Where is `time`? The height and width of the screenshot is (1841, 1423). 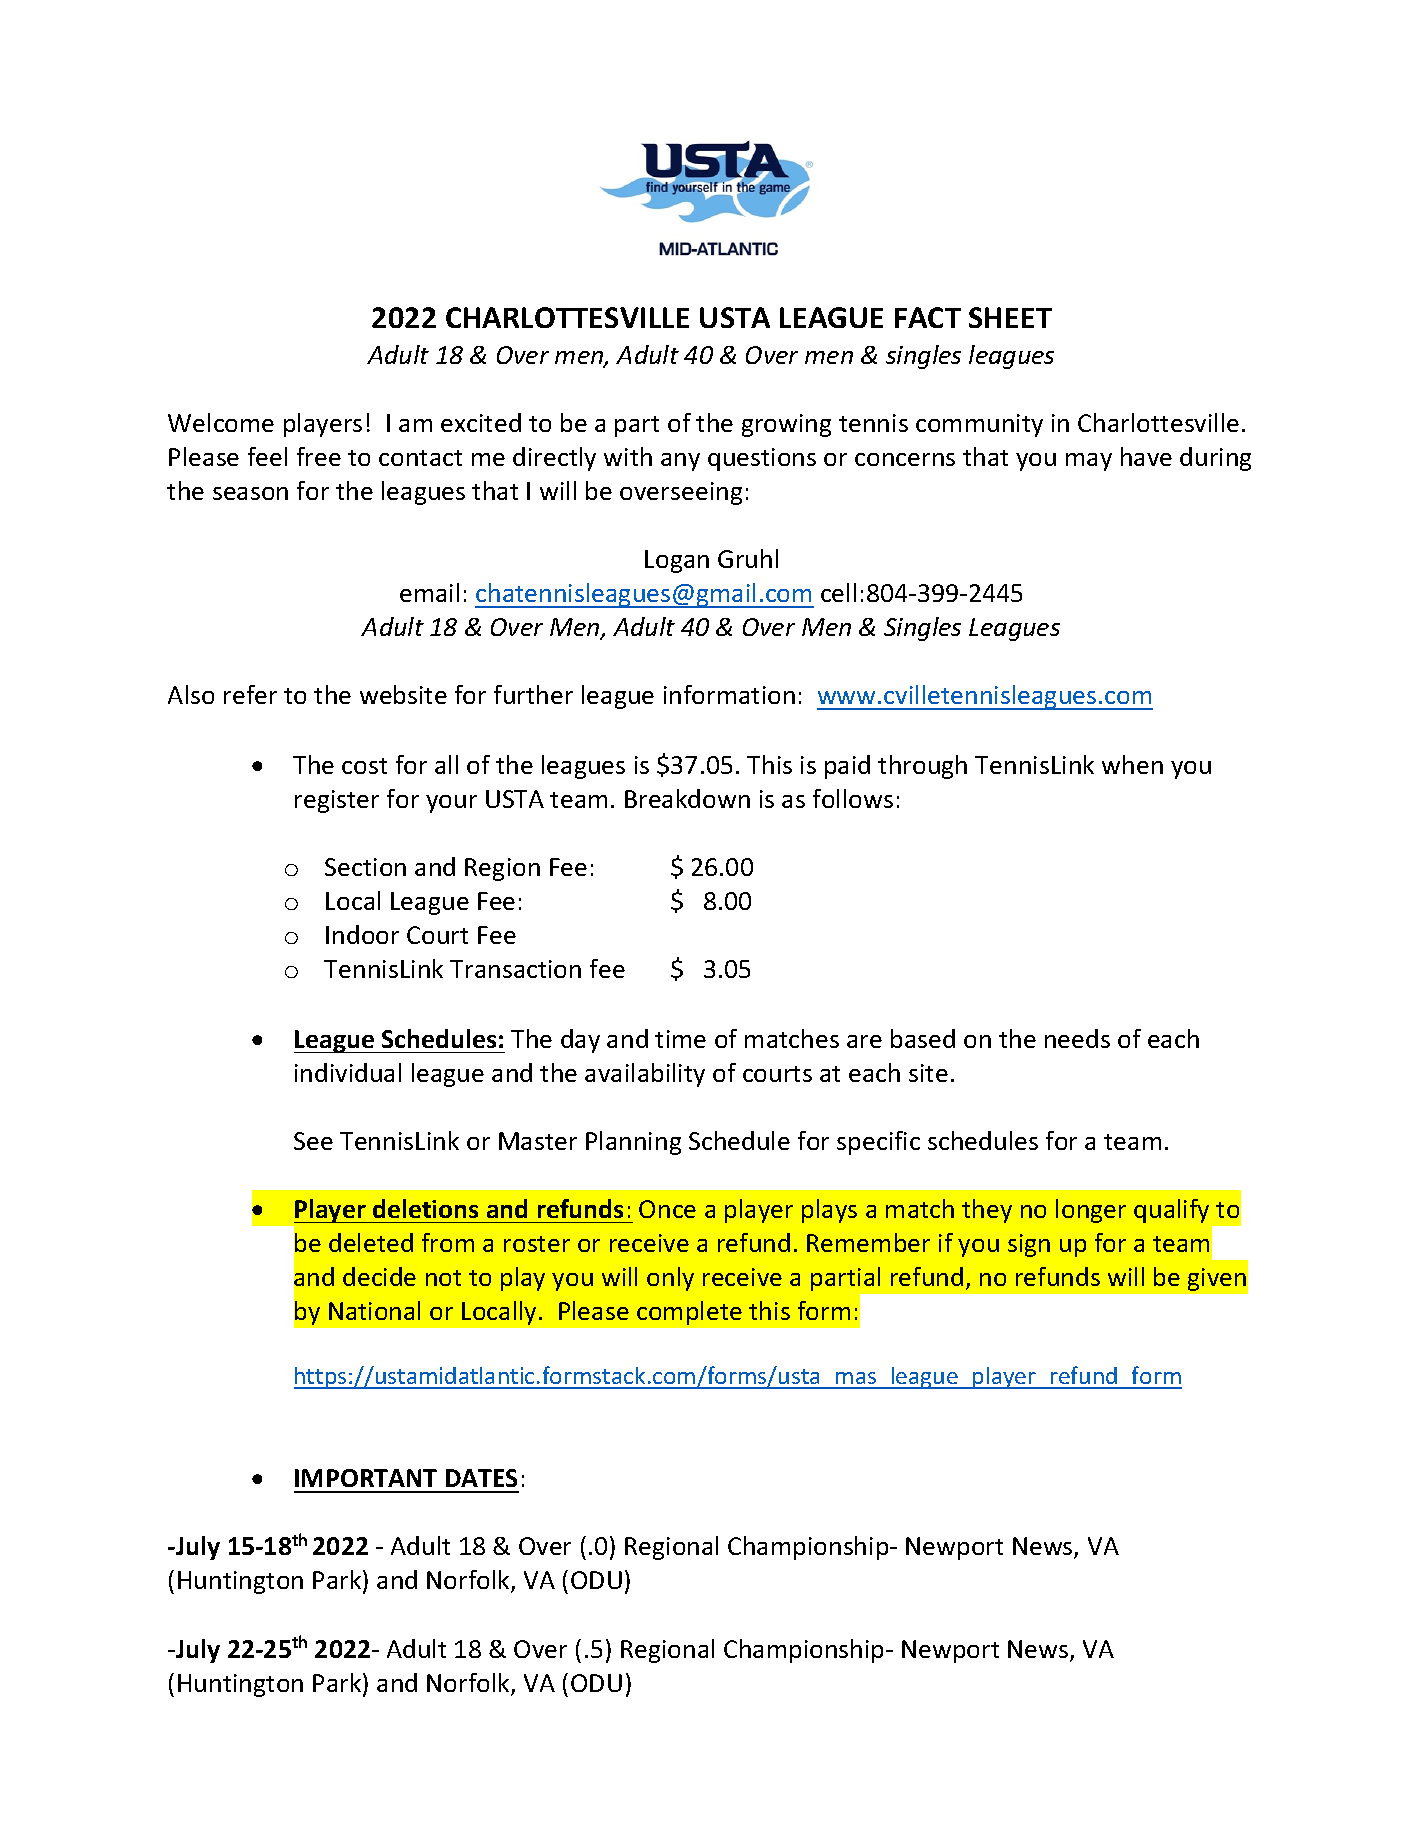 time is located at coordinates (680, 1039).
